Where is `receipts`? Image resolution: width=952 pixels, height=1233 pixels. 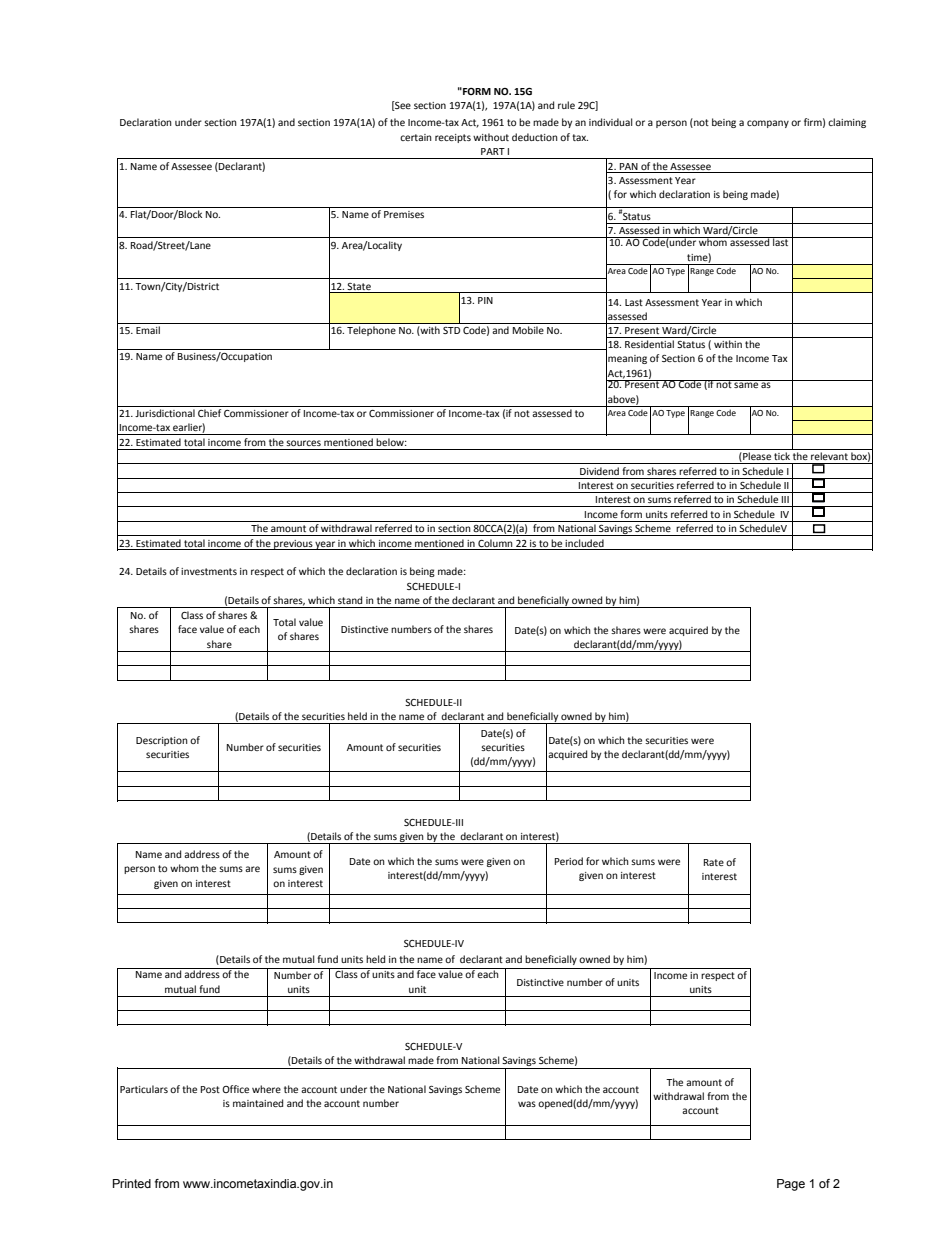 receipts is located at coordinates (453, 138).
